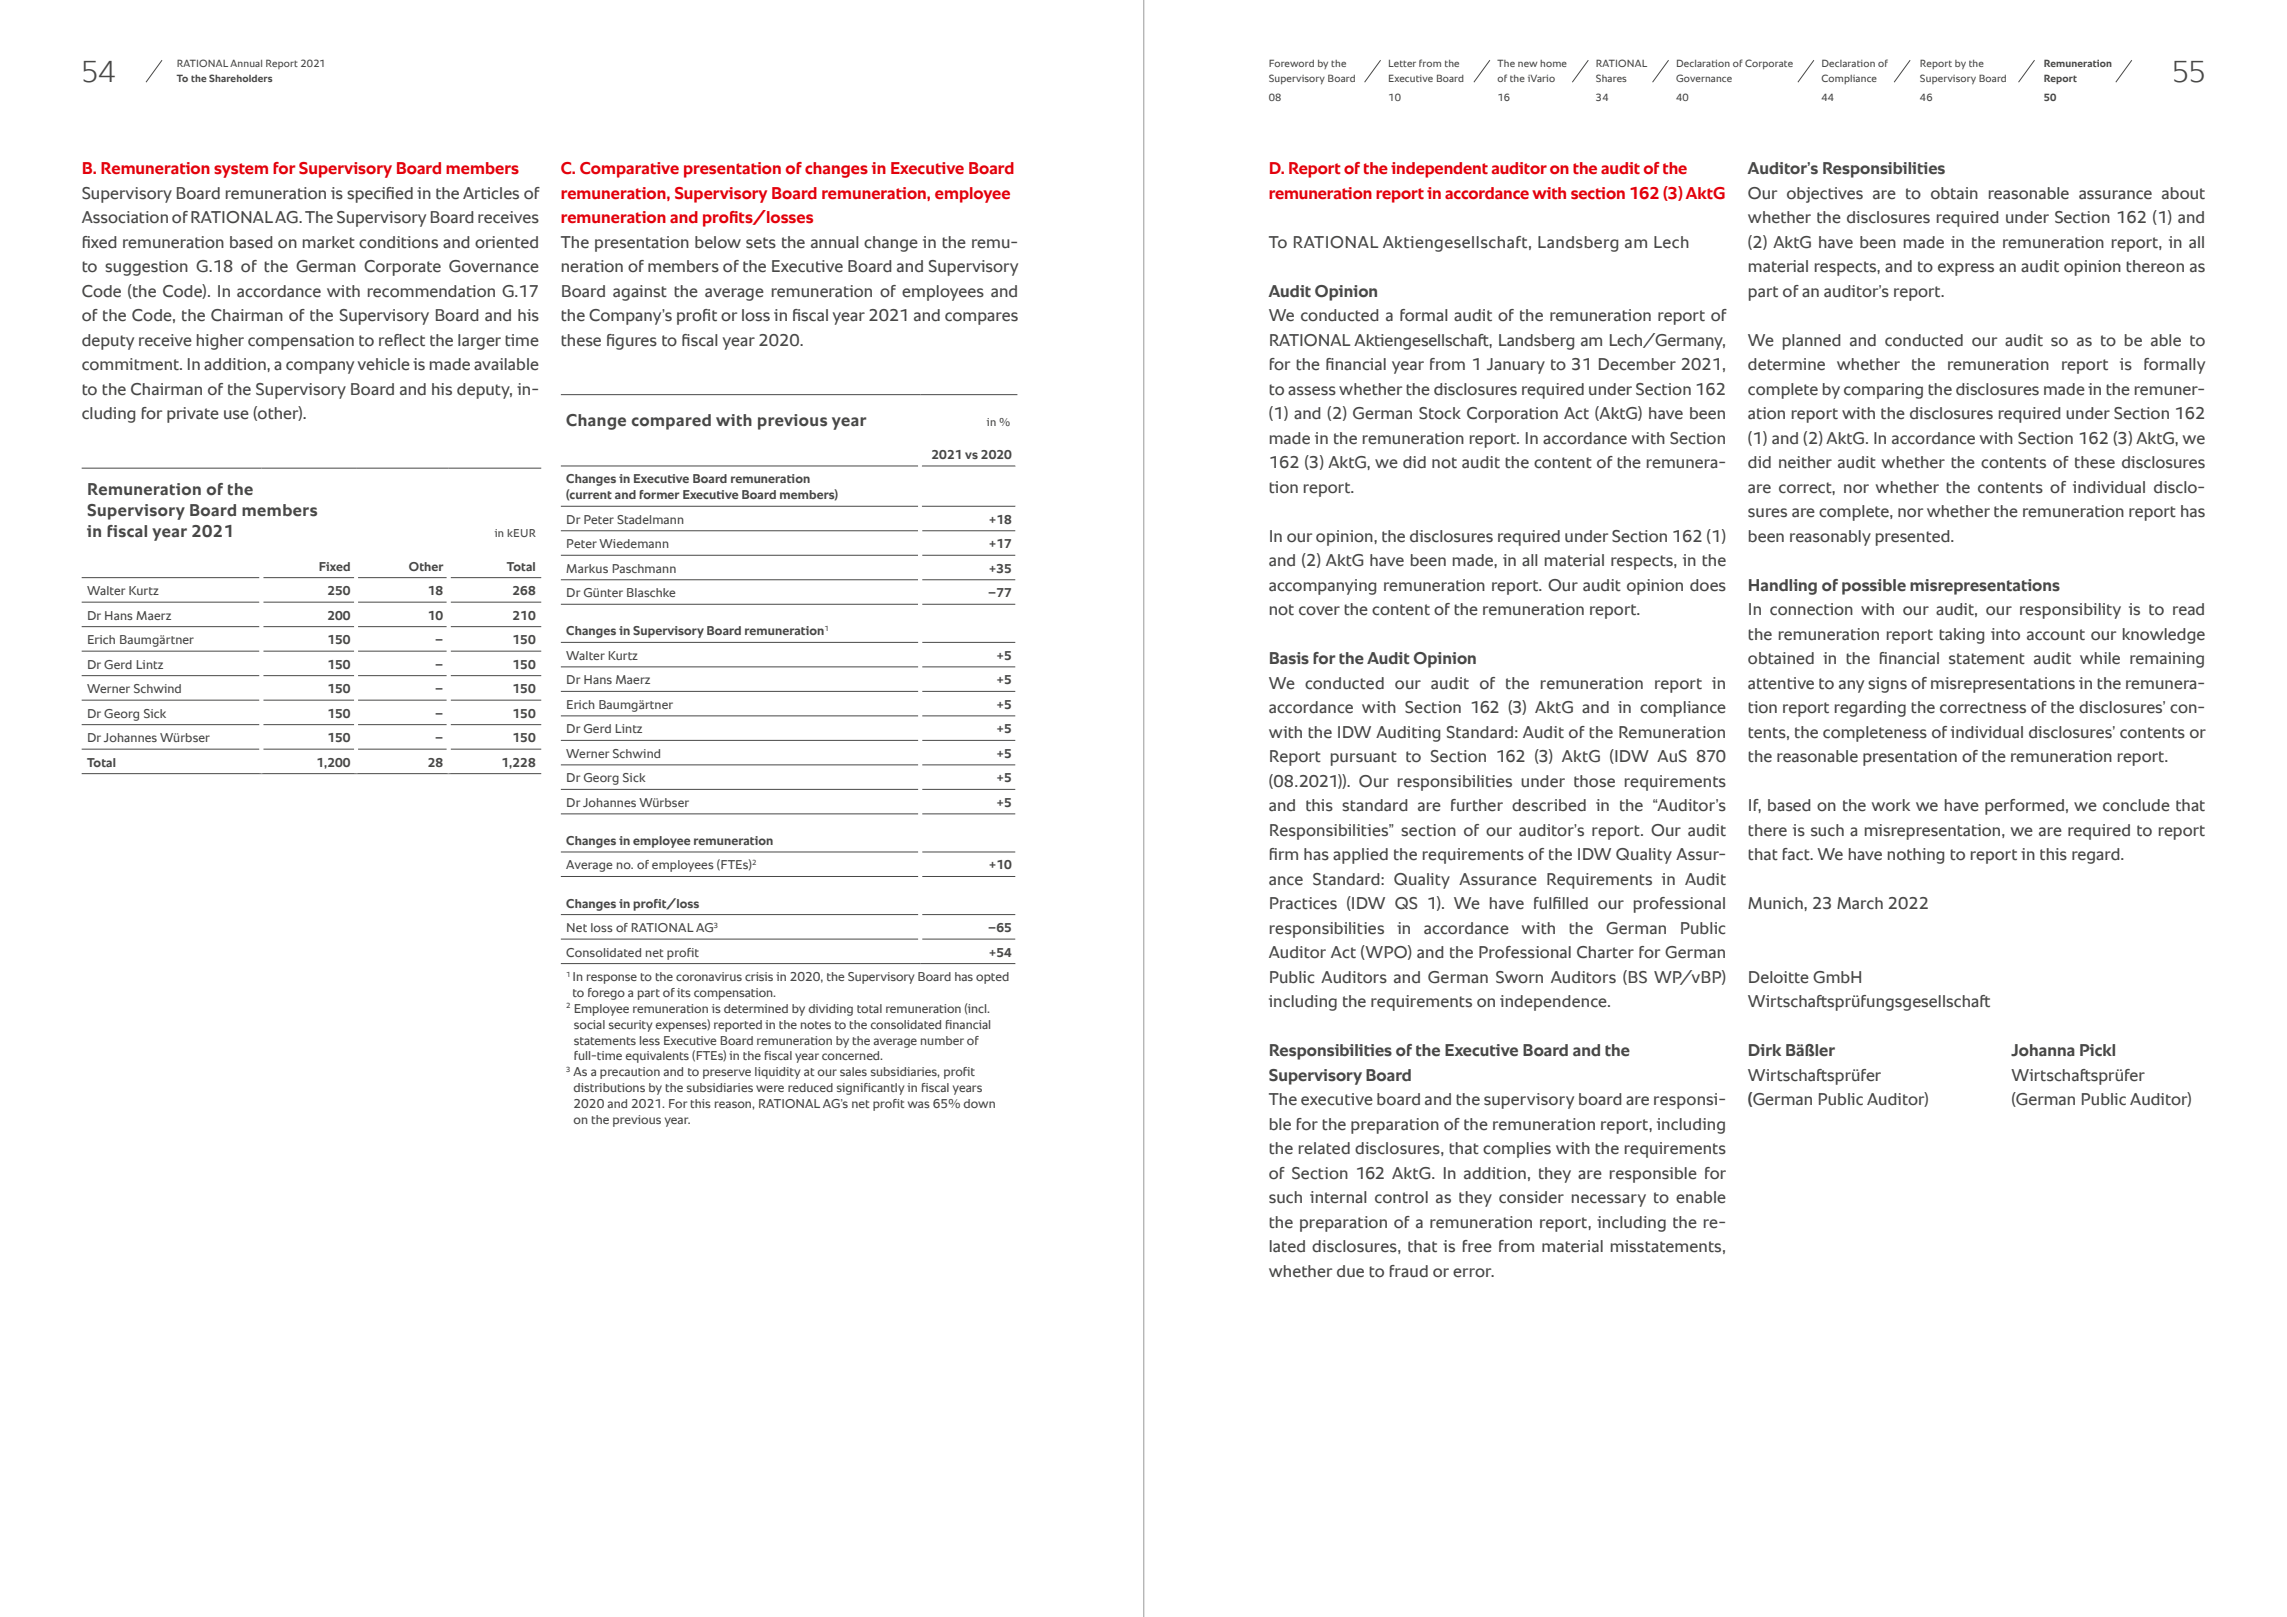 Image resolution: width=2287 pixels, height=1617 pixels. Describe the element at coordinates (241, 78) in the screenshot. I see `Shareholders` at that location.
